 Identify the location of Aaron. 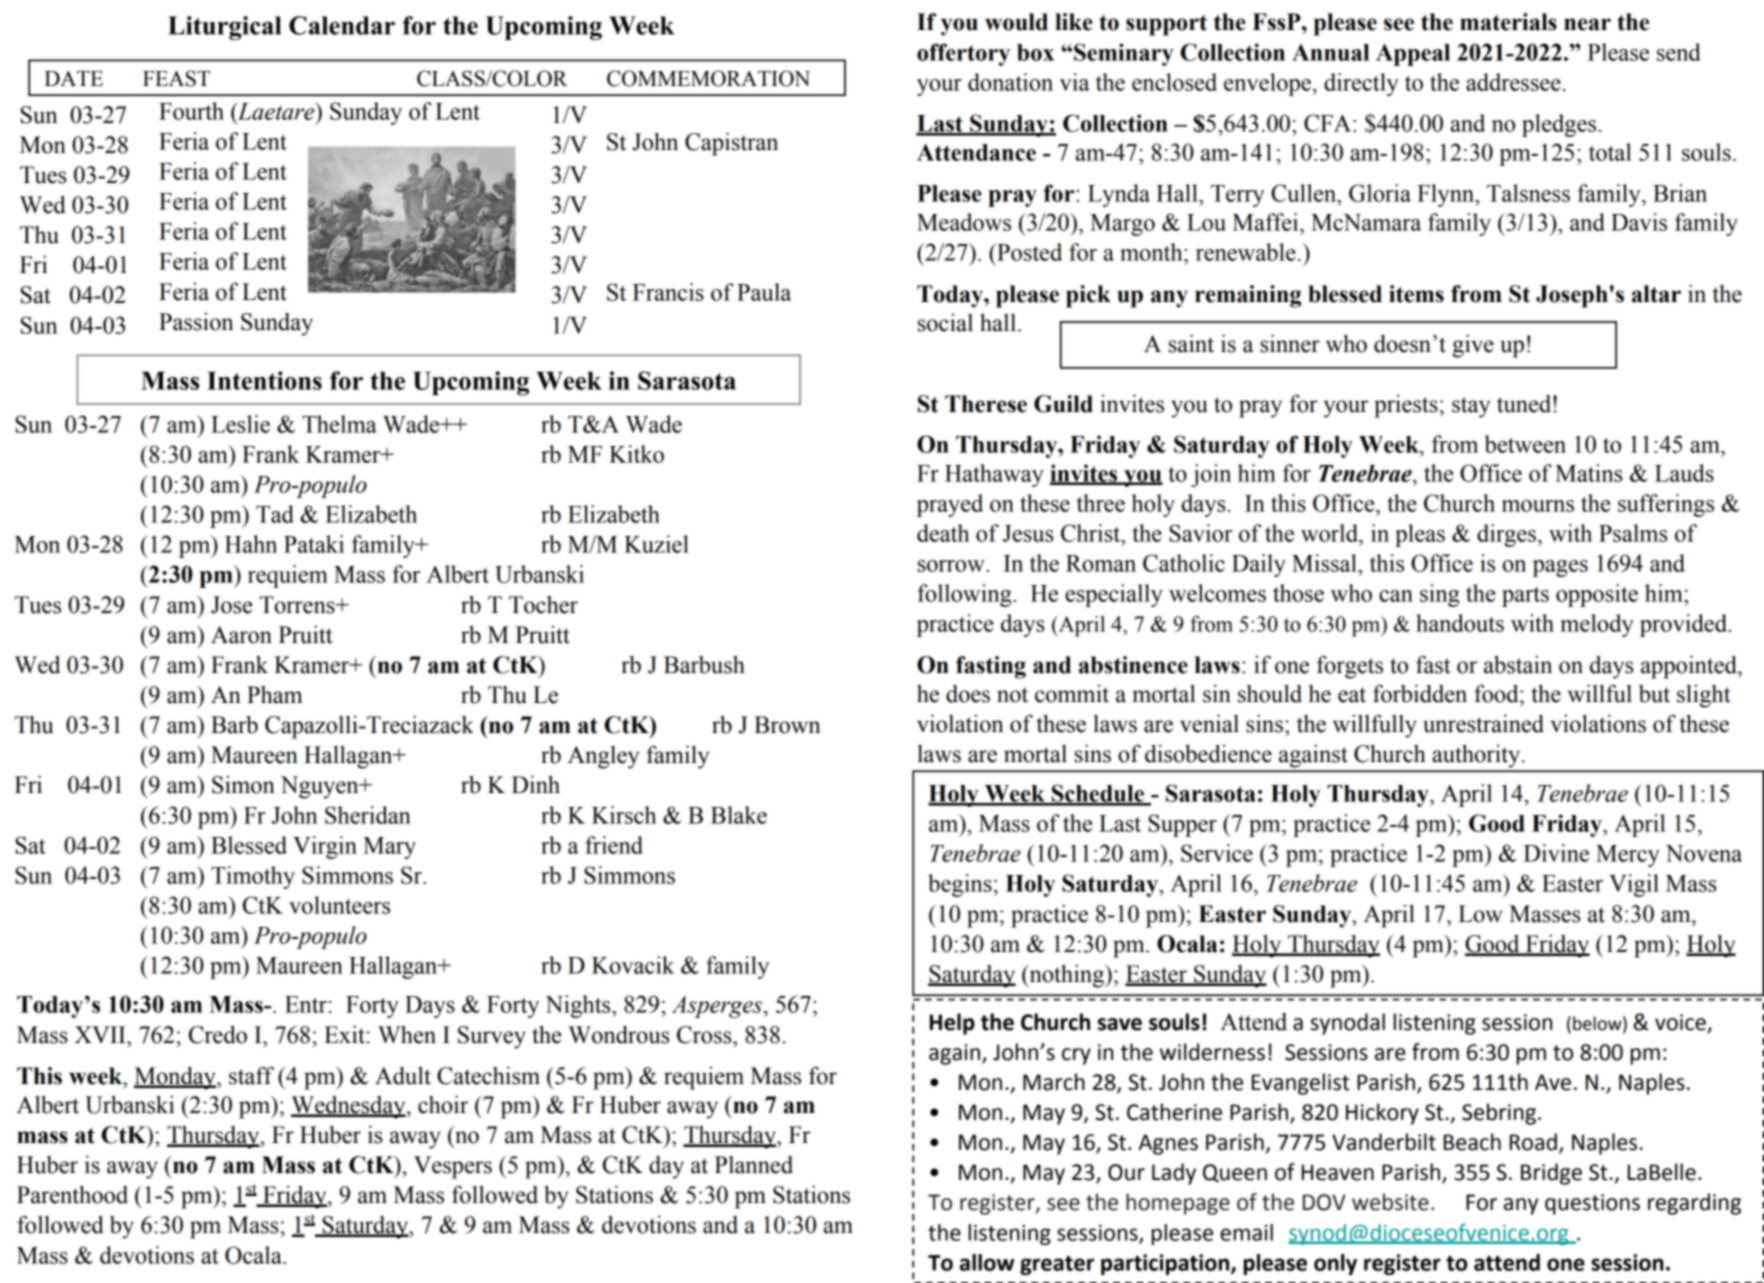
(241, 635).
